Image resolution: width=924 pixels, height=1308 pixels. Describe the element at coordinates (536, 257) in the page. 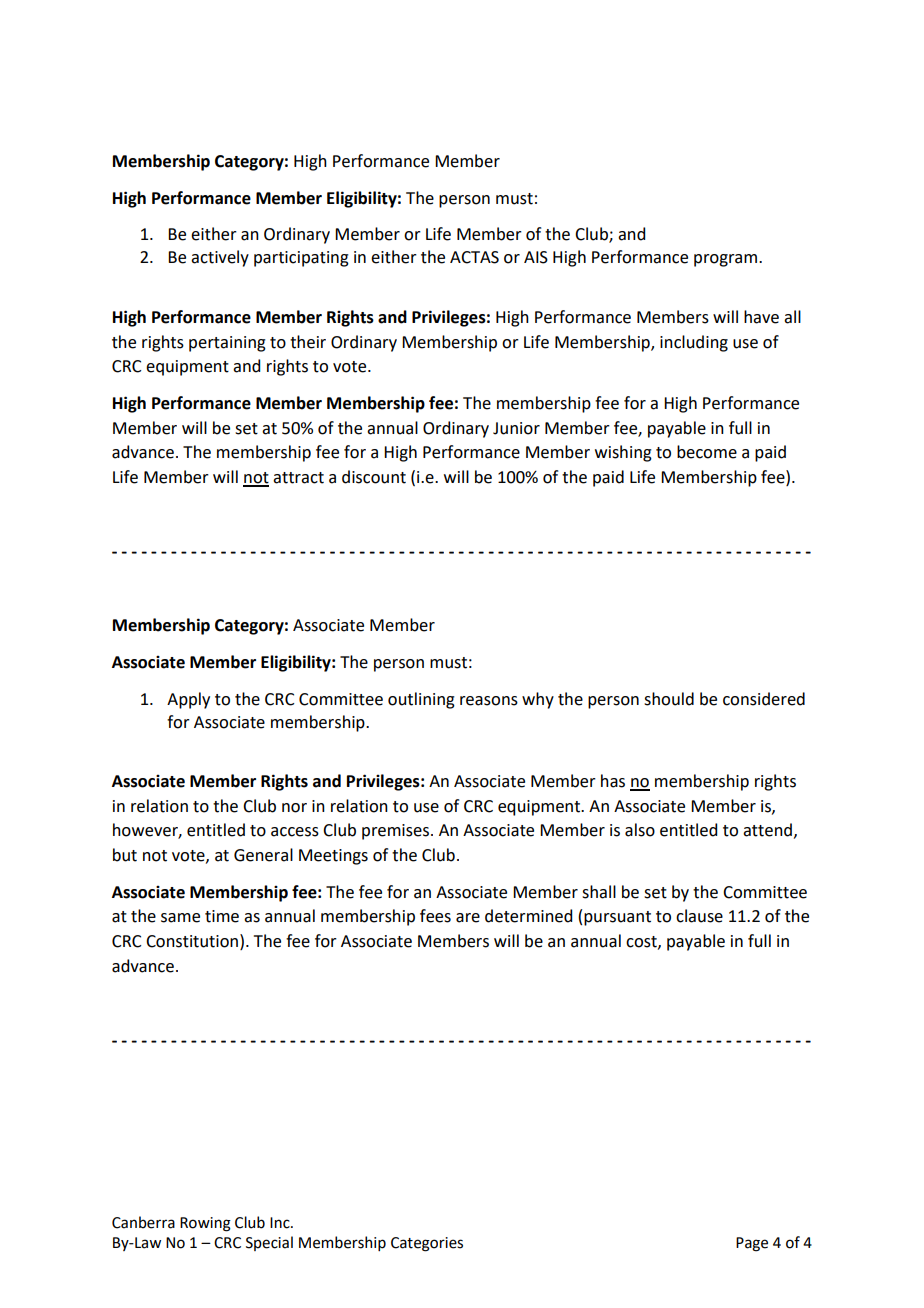

I see `AIS` at that location.
